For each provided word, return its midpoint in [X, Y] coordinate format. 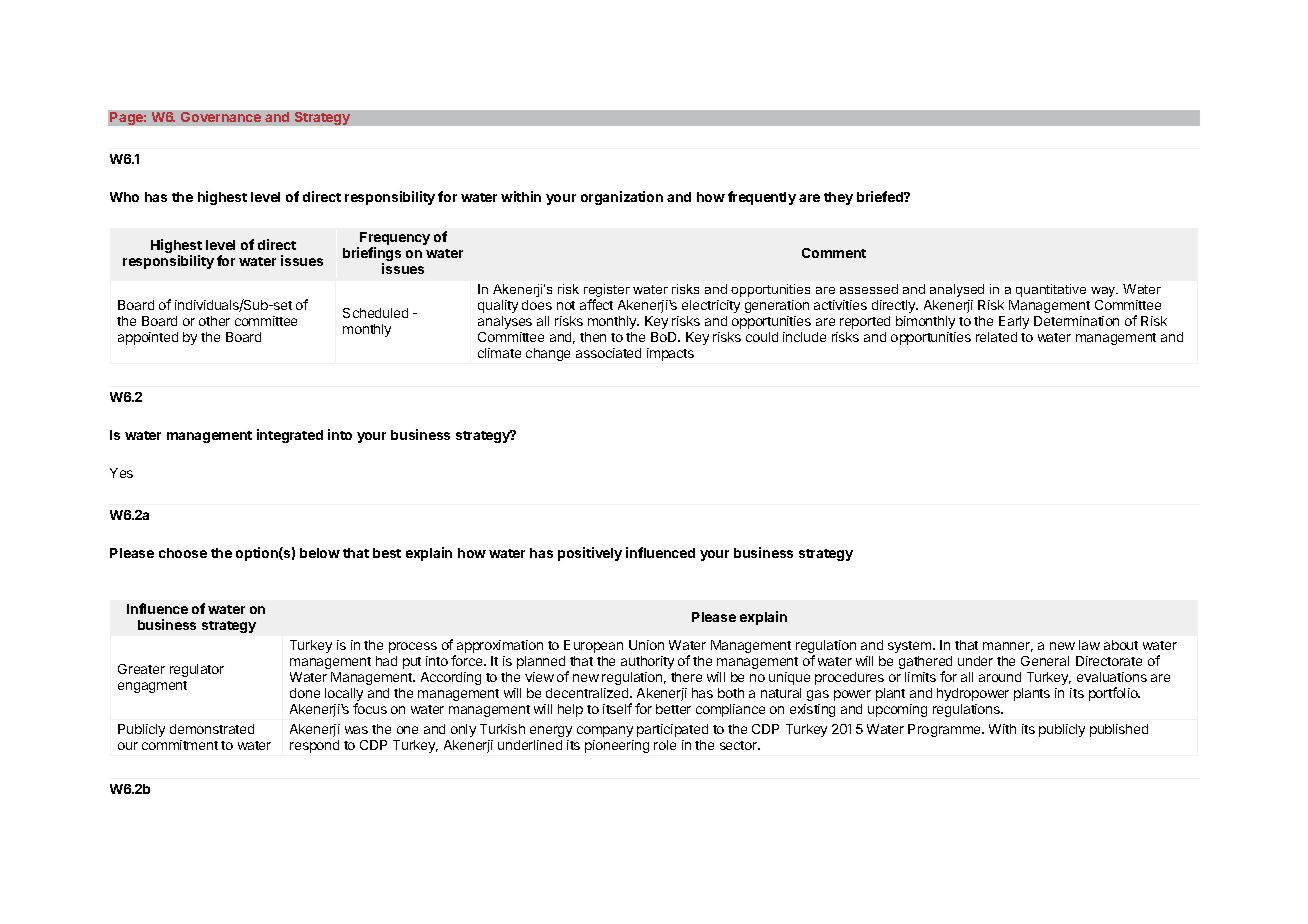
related [996, 337]
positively [590, 554]
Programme [945, 730]
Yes [121, 473]
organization [622, 198]
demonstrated [212, 729]
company [605, 731]
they [838, 198]
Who [124, 197]
